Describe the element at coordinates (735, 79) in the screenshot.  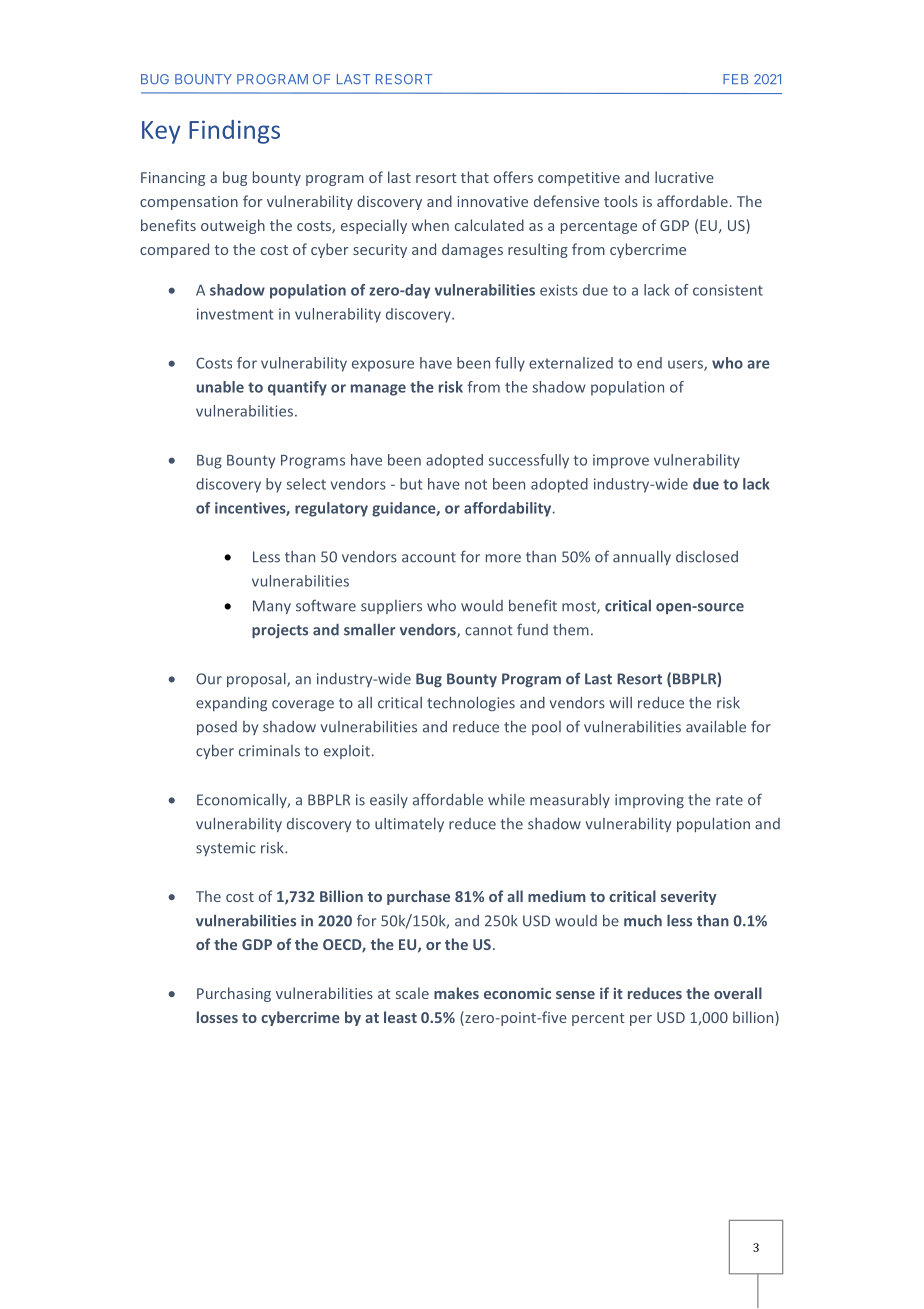
I see `FEB` at that location.
